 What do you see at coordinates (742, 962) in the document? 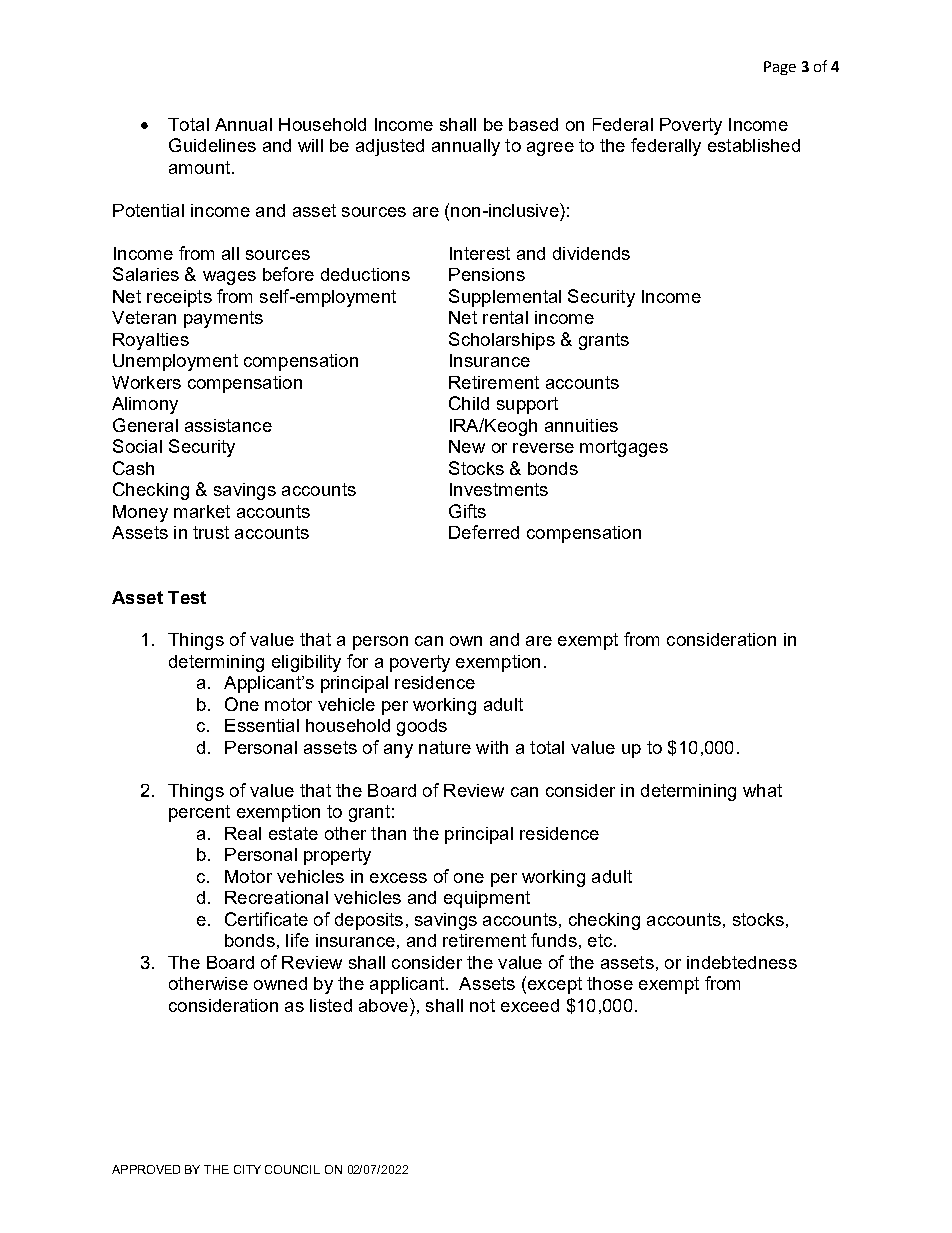
I see `indebtedness` at bounding box center [742, 962].
